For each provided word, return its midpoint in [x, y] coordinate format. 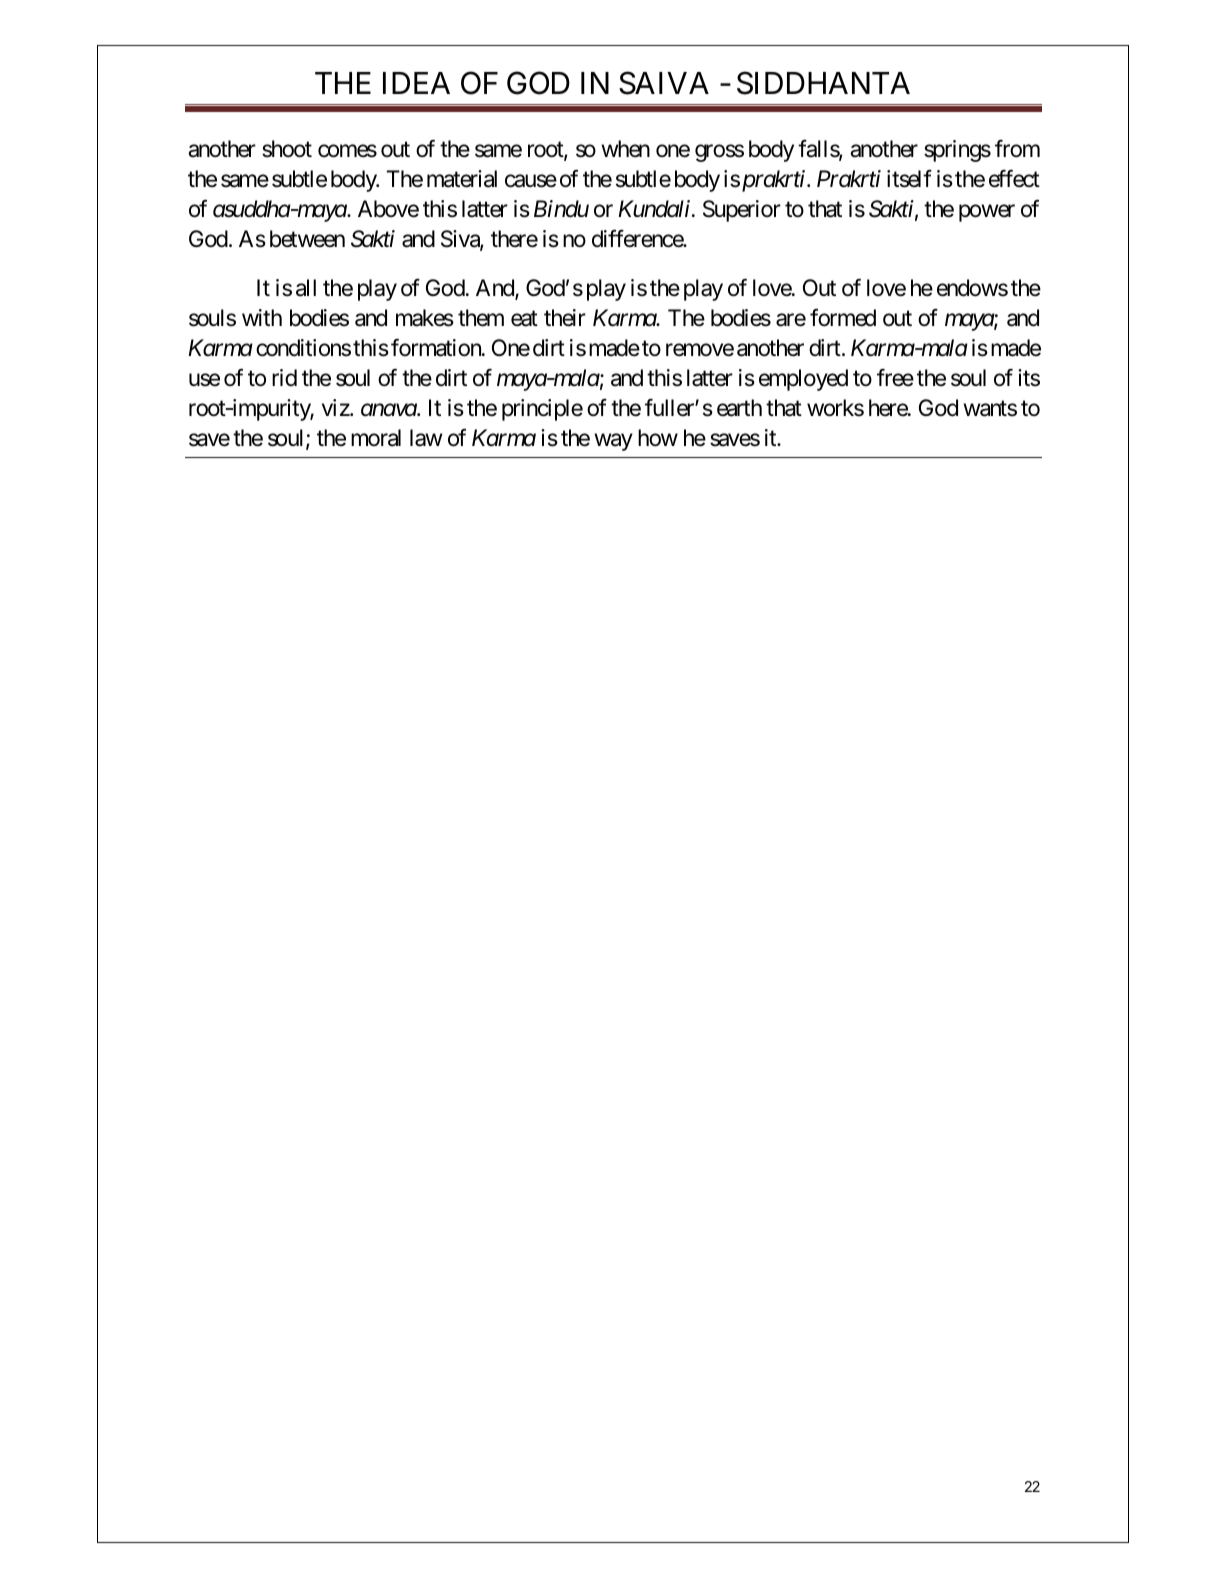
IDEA [416, 83]
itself [909, 179]
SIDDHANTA [823, 83]
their [565, 318]
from [1017, 149]
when [625, 149]
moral [376, 438]
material [462, 179]
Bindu [561, 209]
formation [437, 347]
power [987, 213]
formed [843, 318]
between [307, 239]
